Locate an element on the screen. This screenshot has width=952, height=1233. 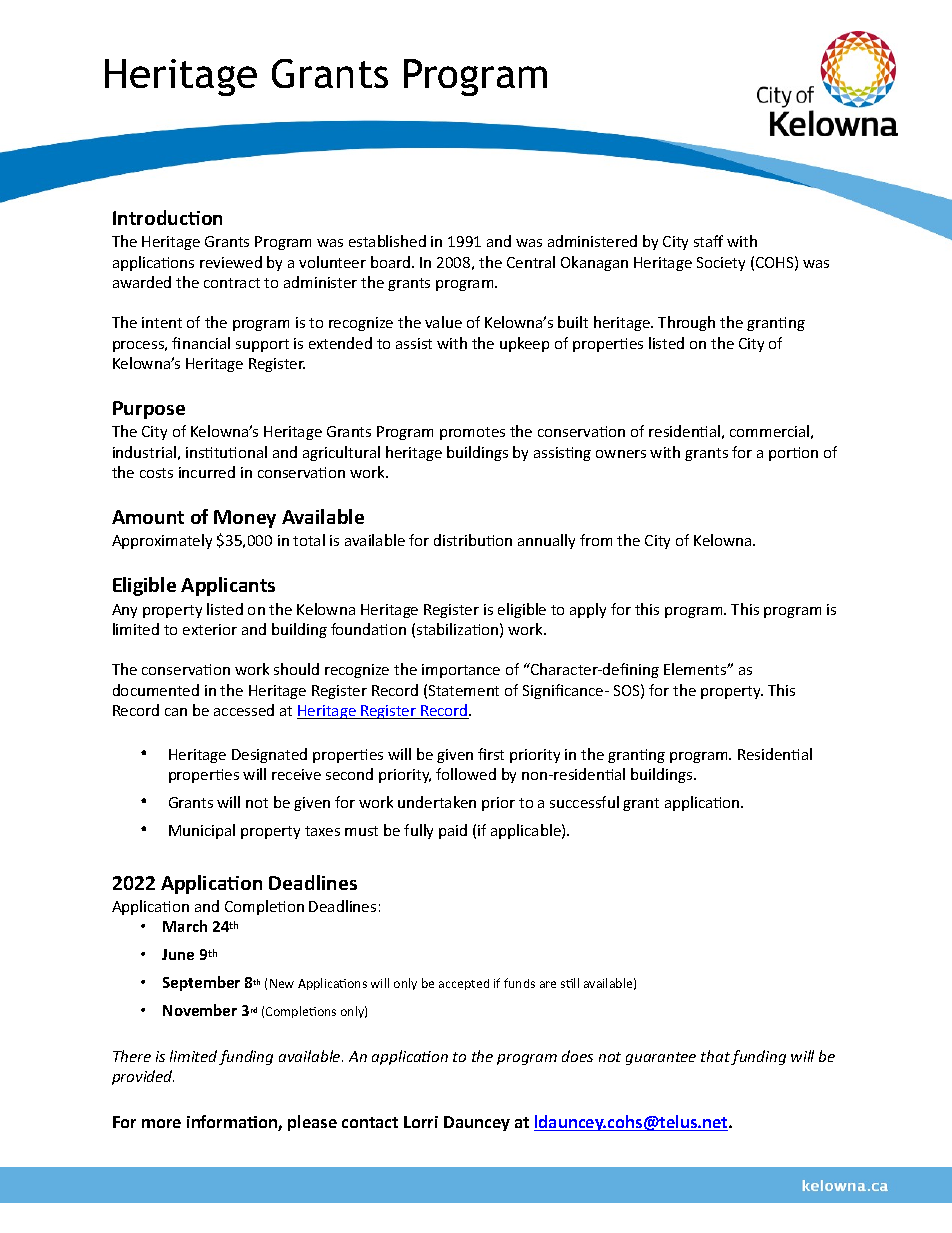
from is located at coordinates (596, 540).
